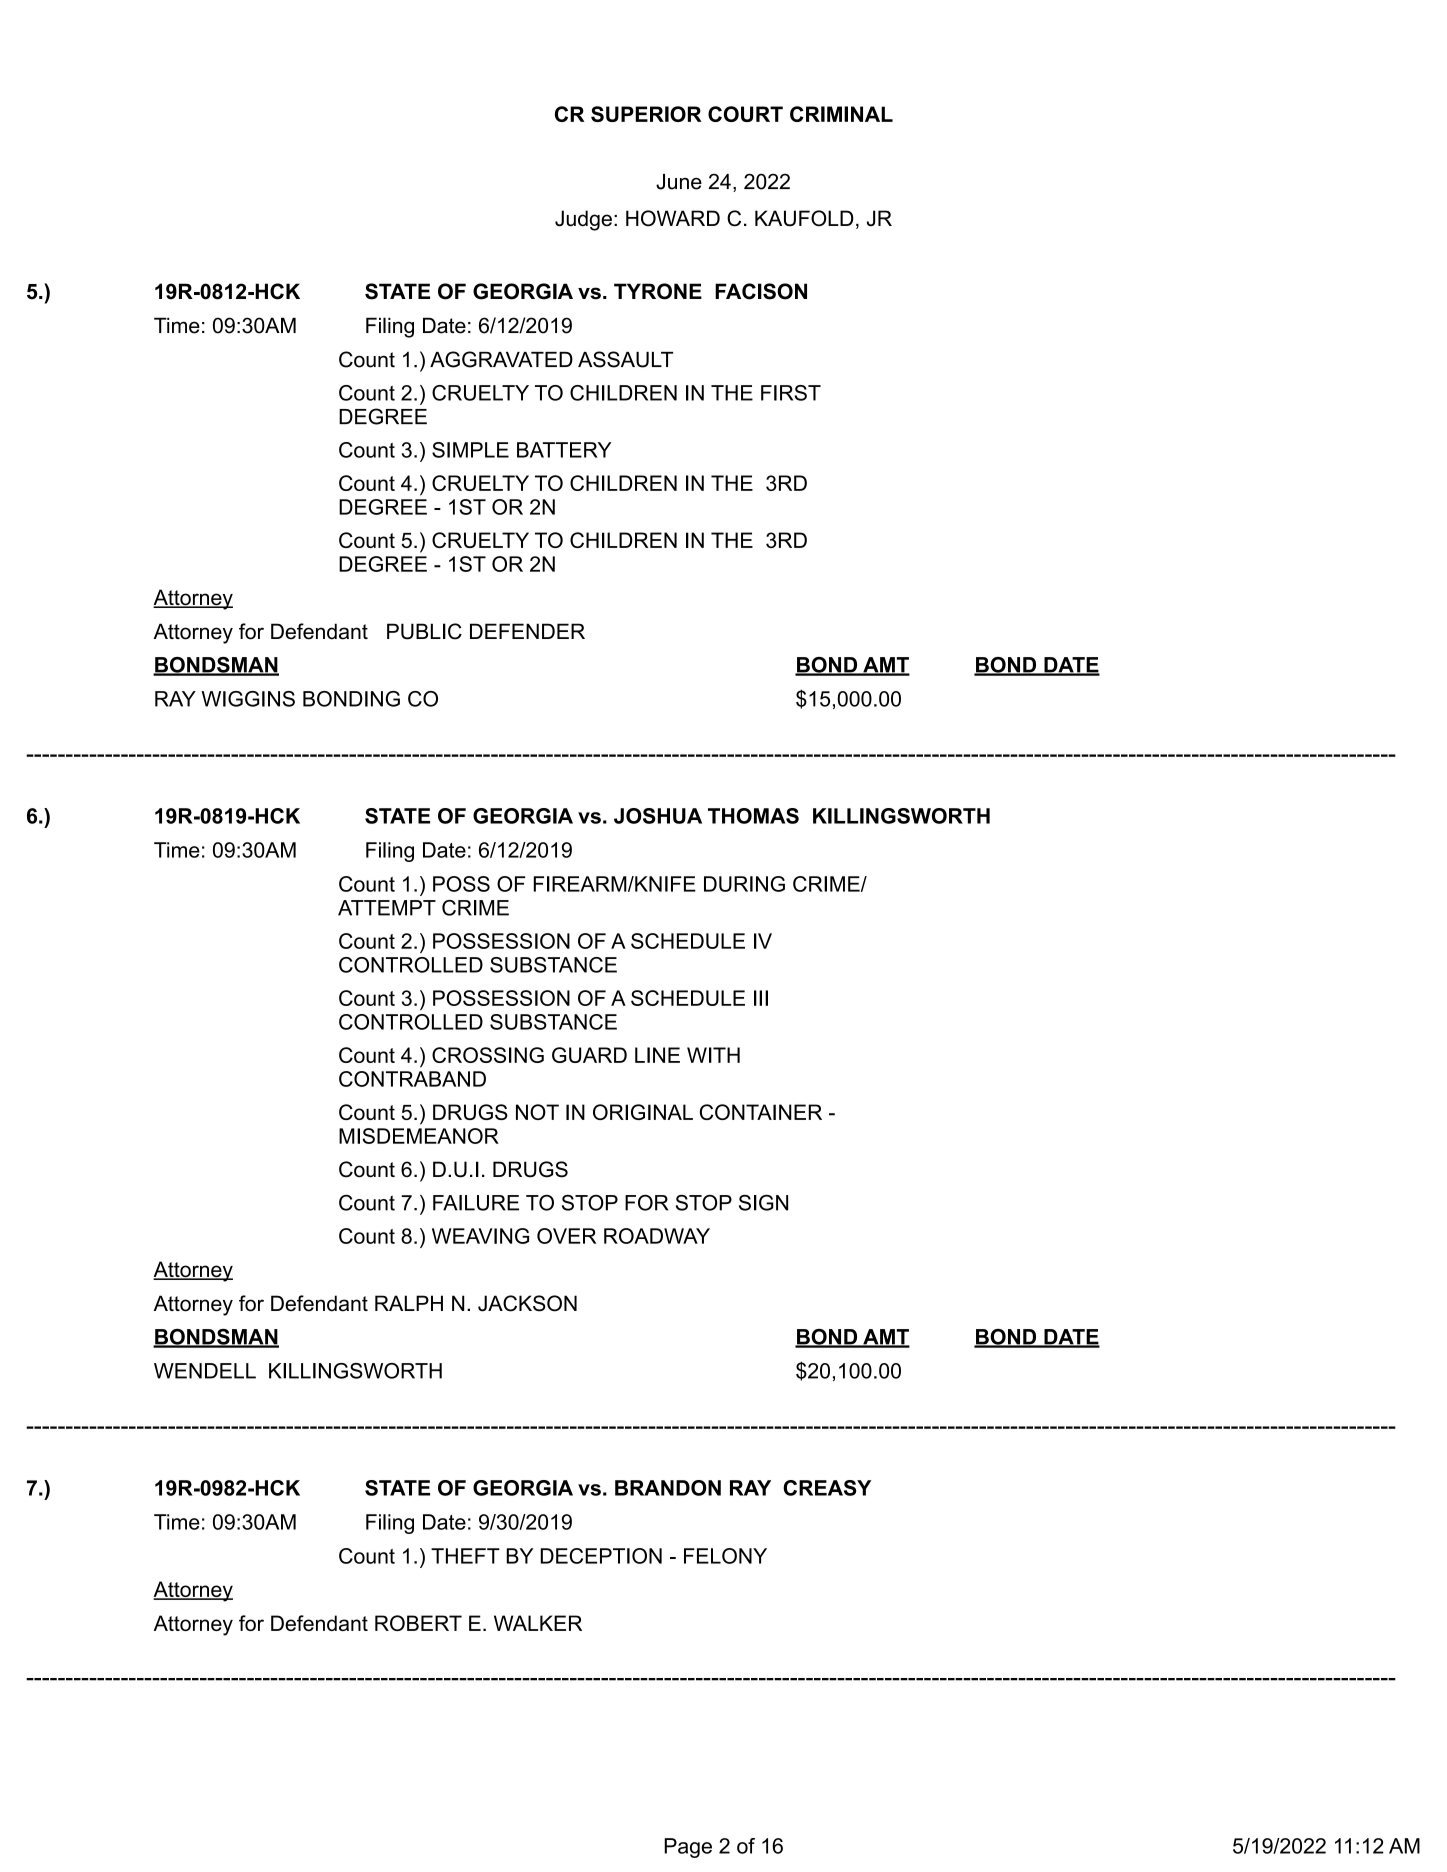  Describe the element at coordinates (537, 1112) in the image. I see `NOT` at that location.
